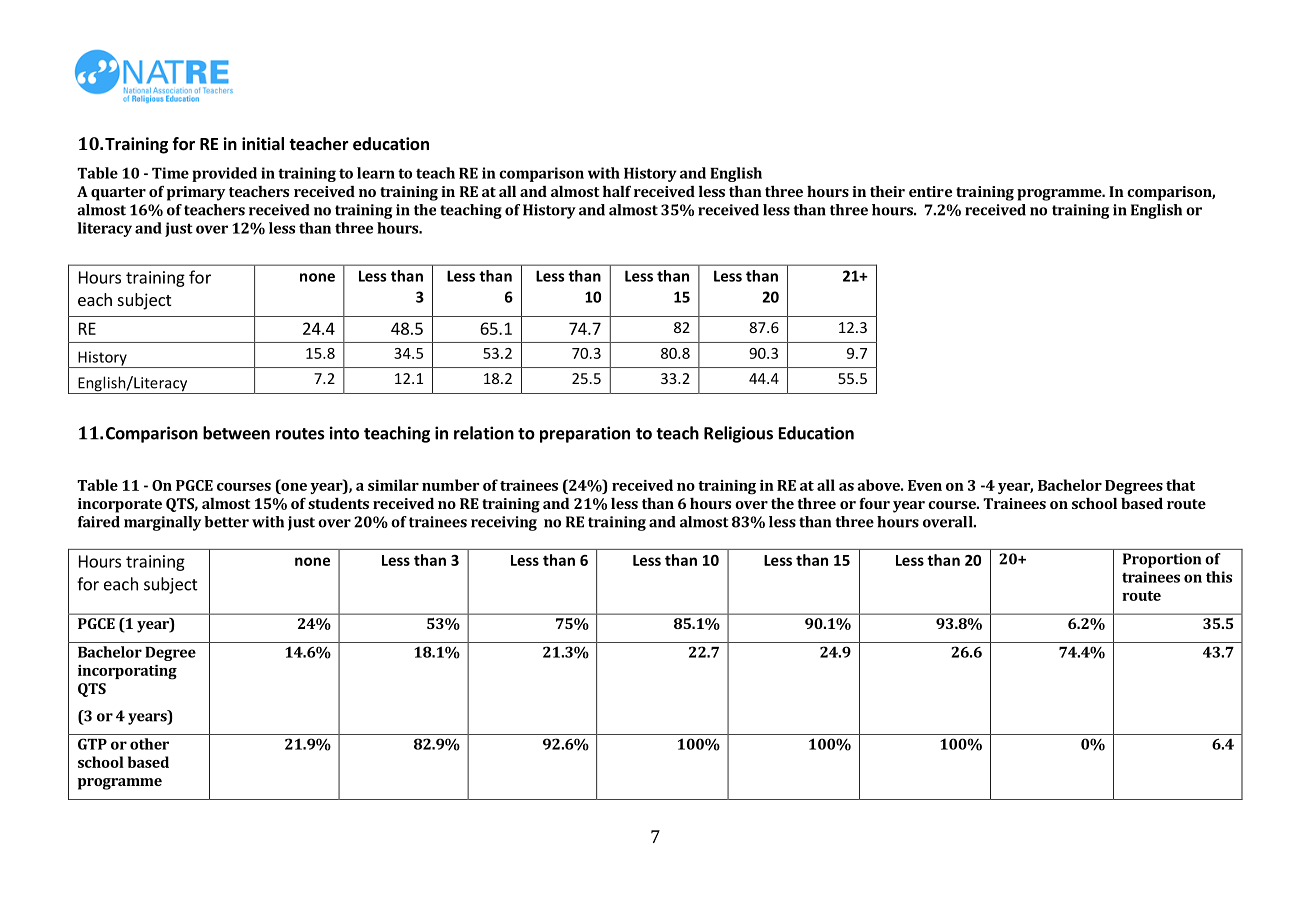 The height and width of the document is (924, 1308). What do you see at coordinates (585, 434) in the document?
I see `preparation` at bounding box center [585, 434].
